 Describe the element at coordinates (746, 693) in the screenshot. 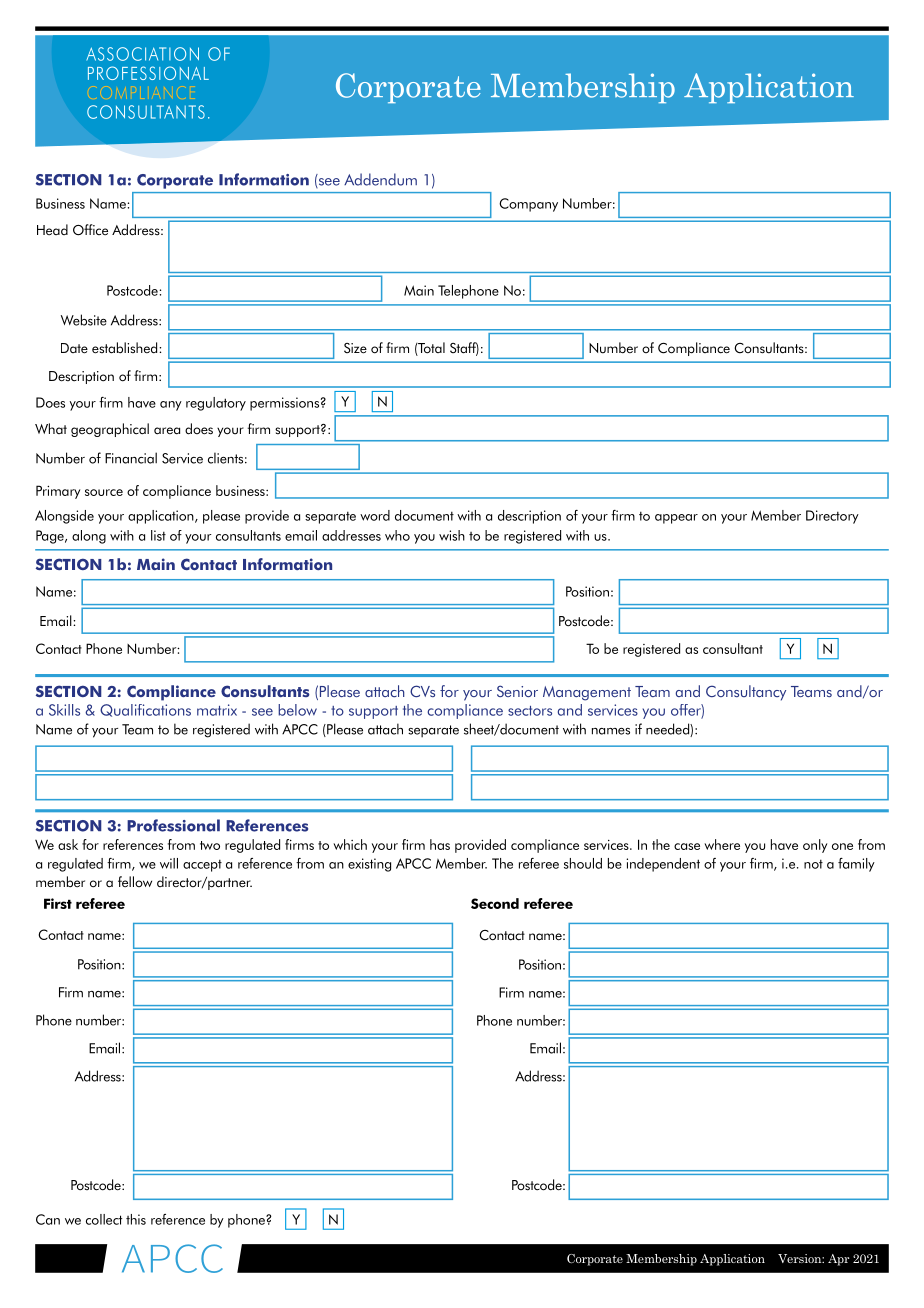

I see `Consultancy` at that location.
